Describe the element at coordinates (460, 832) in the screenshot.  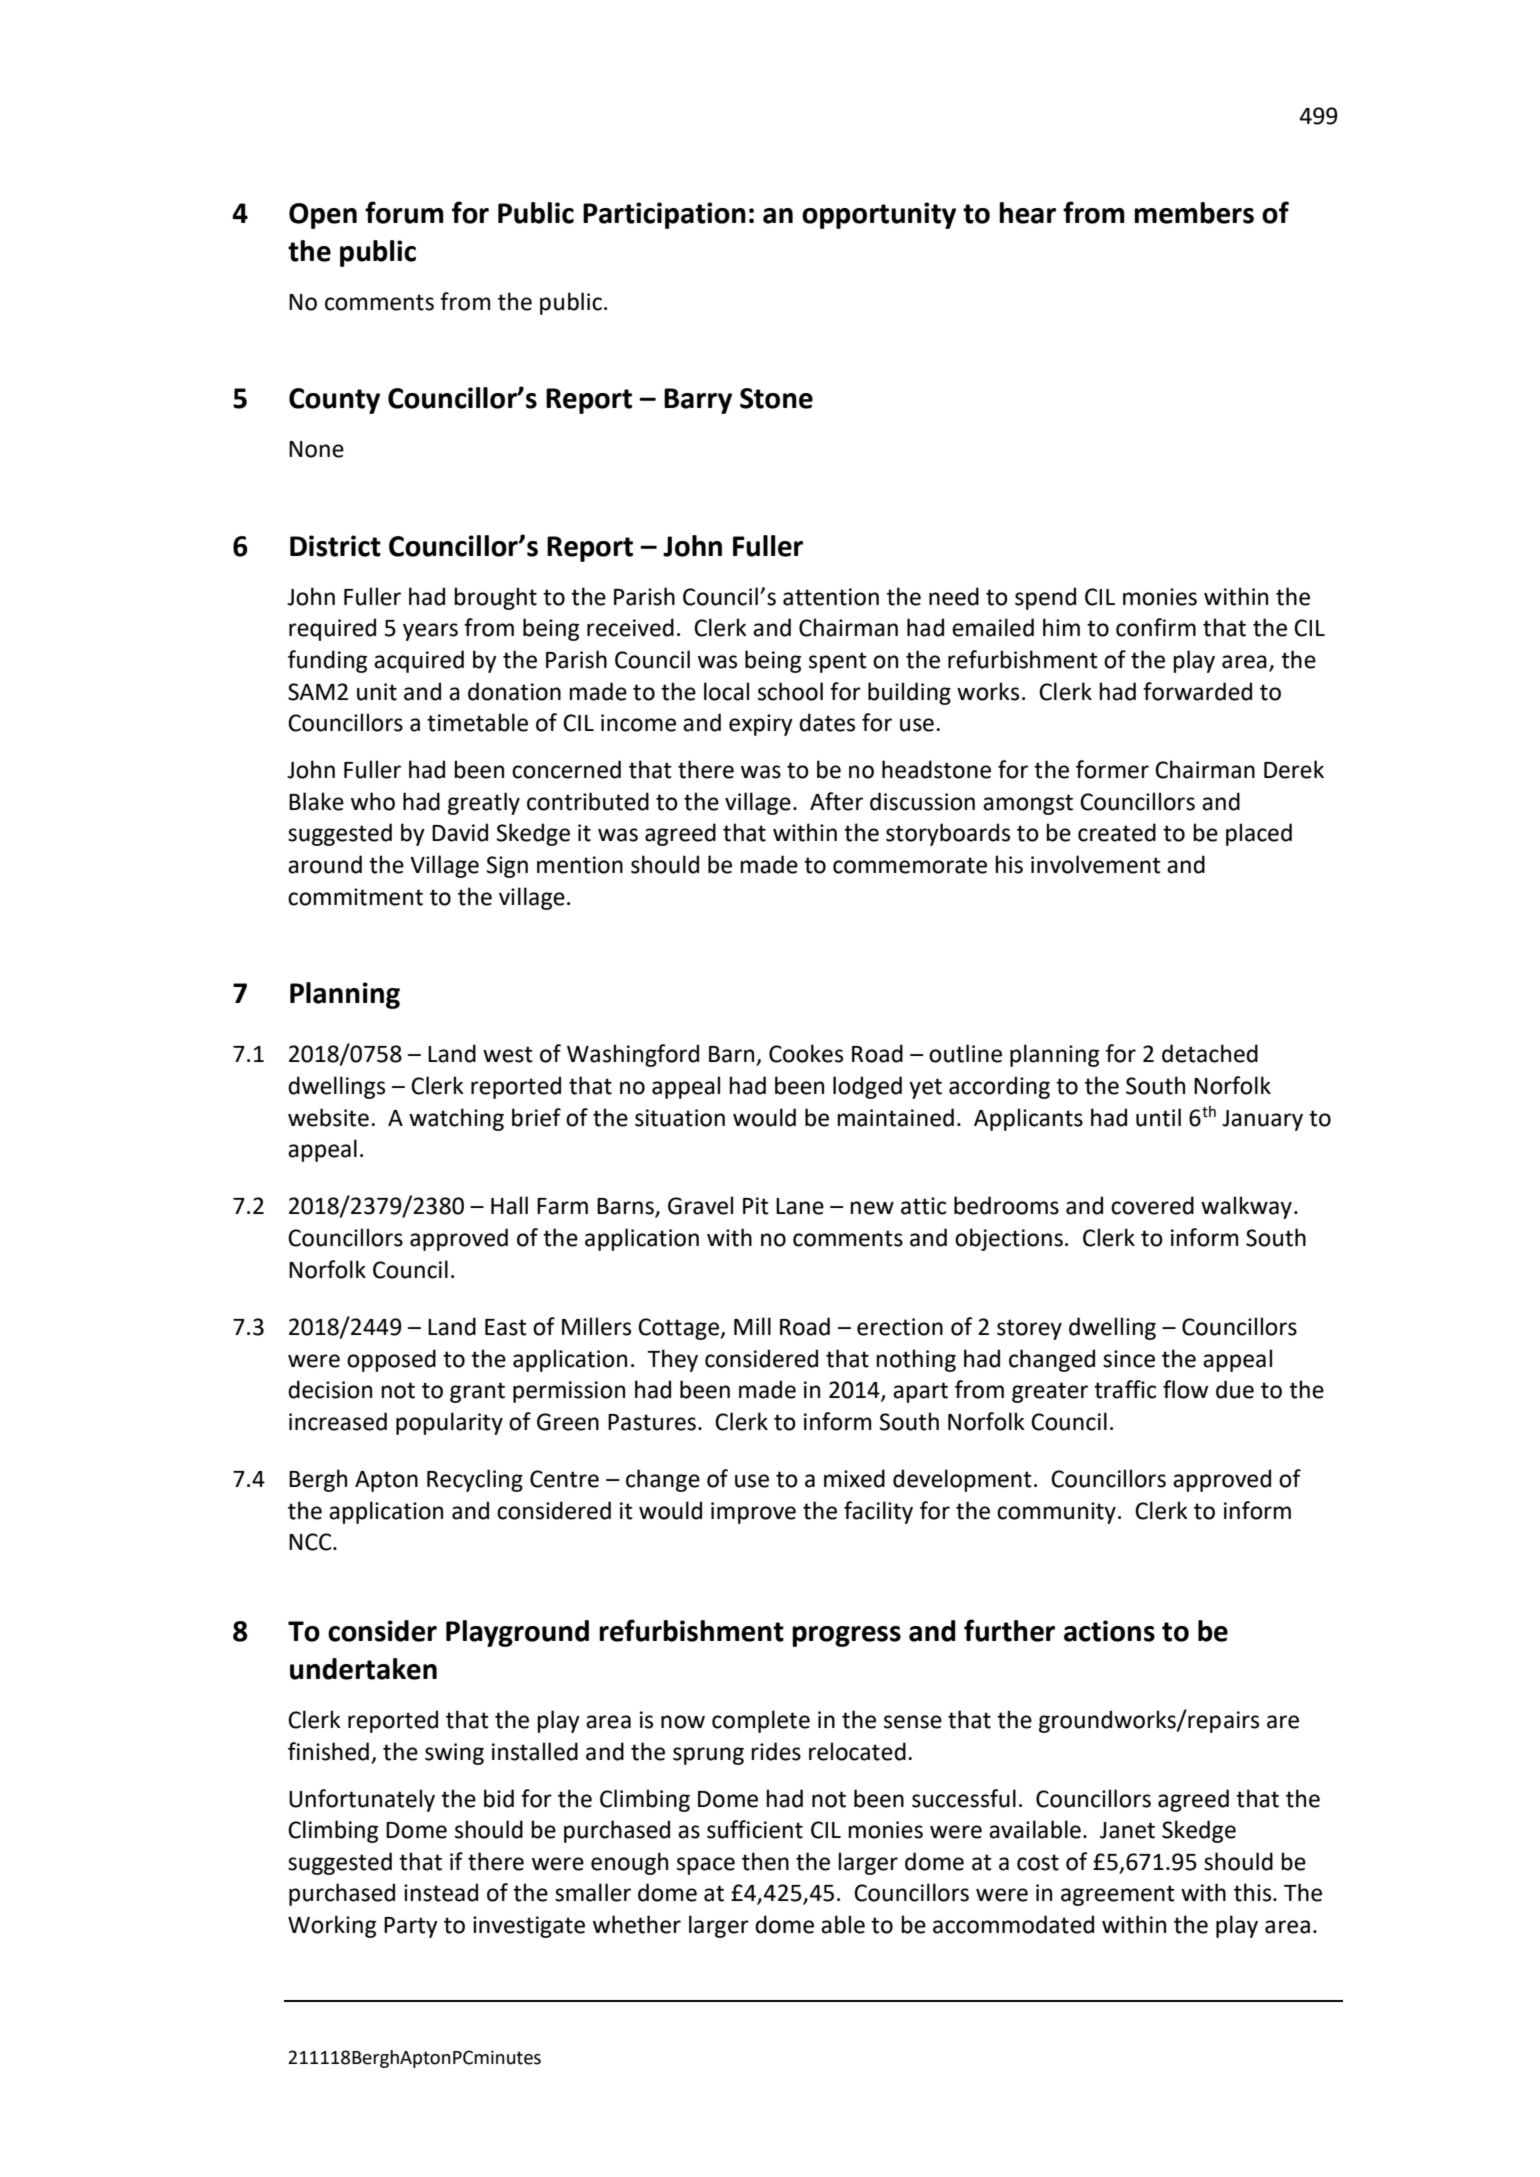
I see `David` at that location.
